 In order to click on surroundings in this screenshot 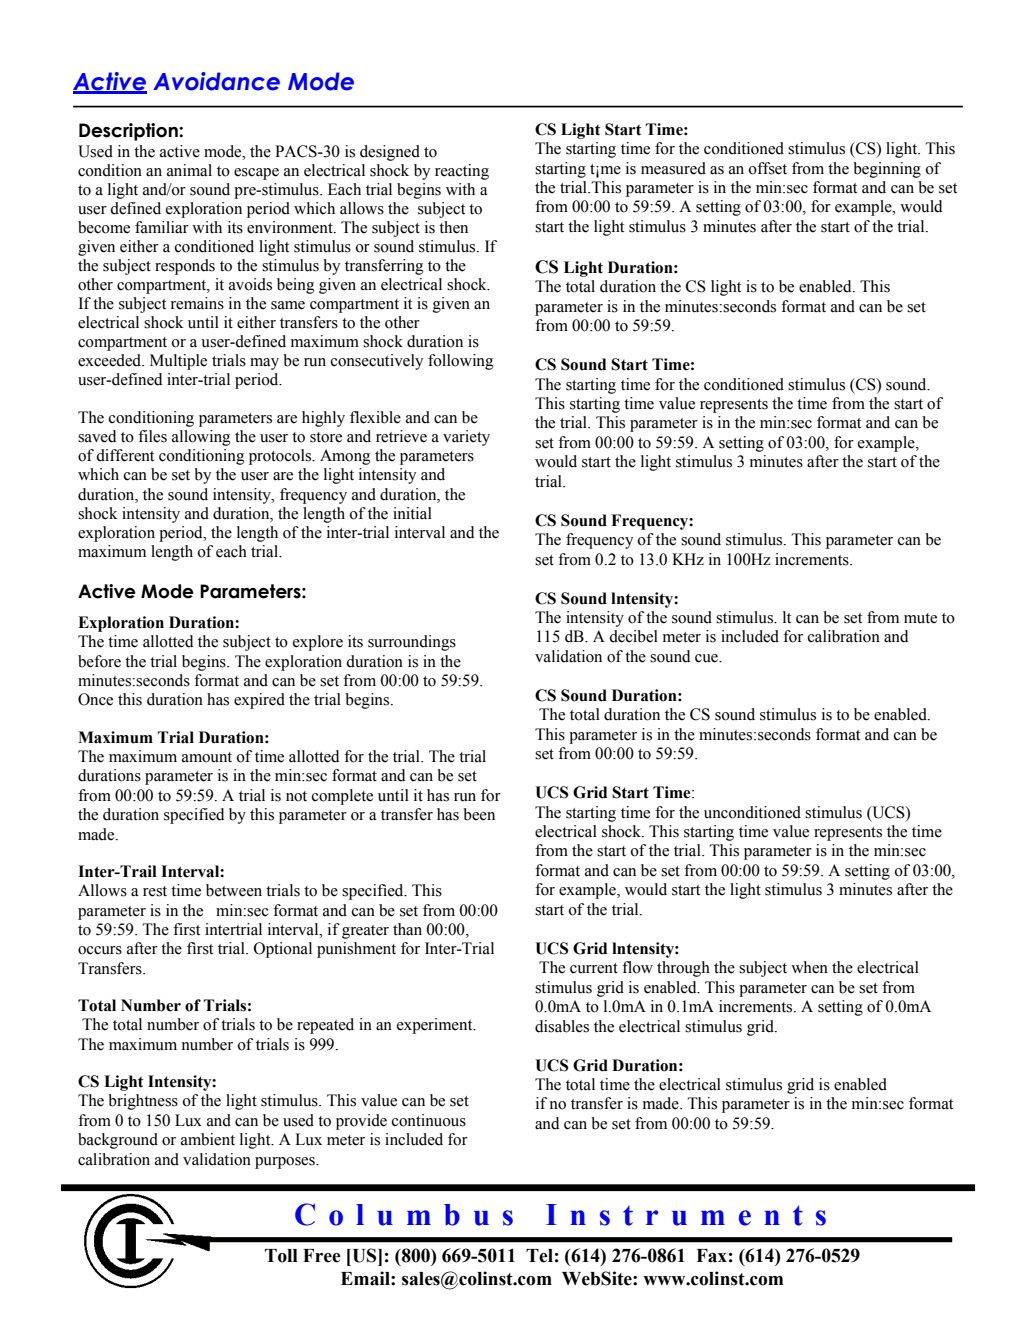, I will do `click(412, 643)`.
